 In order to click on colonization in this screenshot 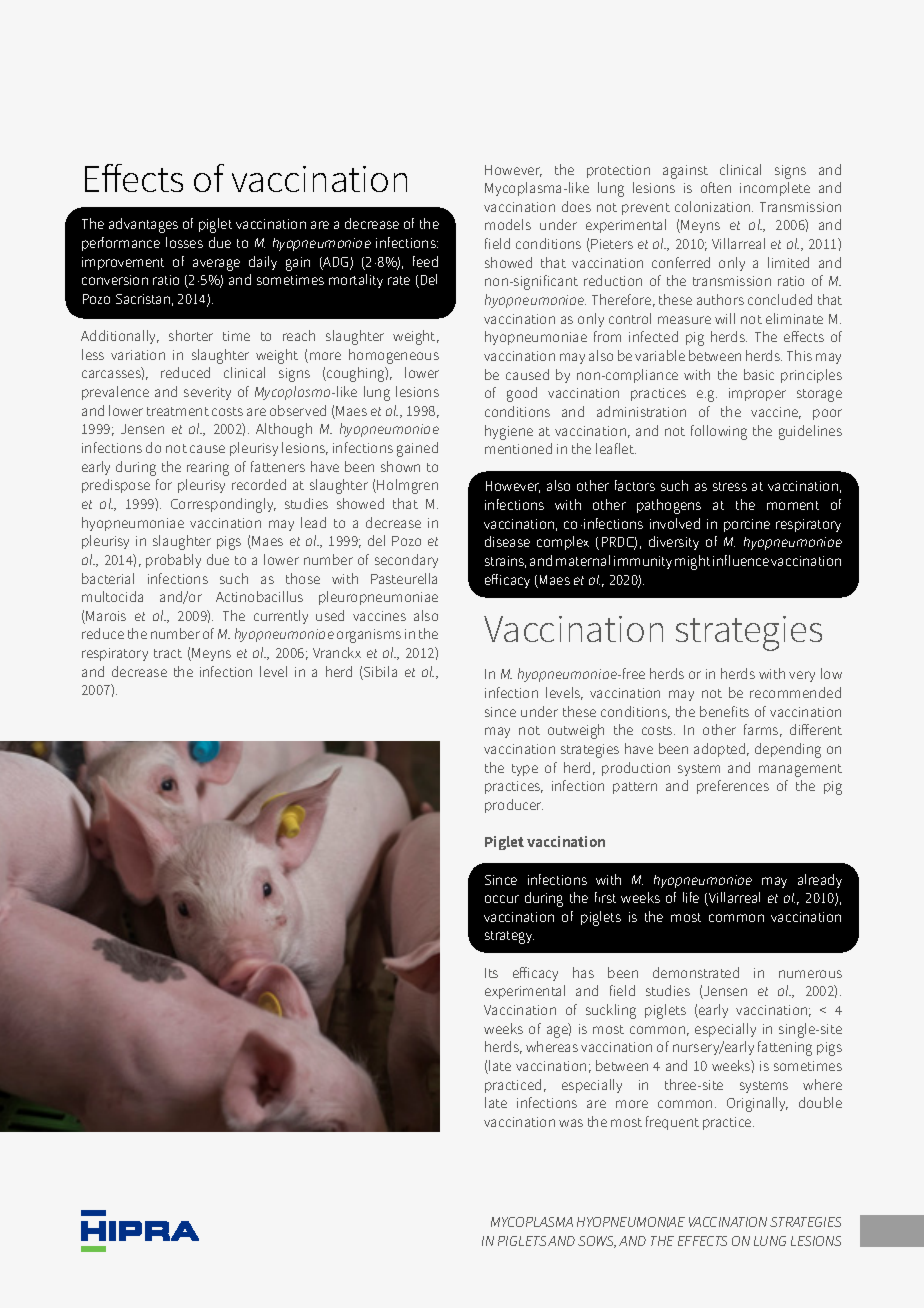, I will do `click(714, 206)`.
